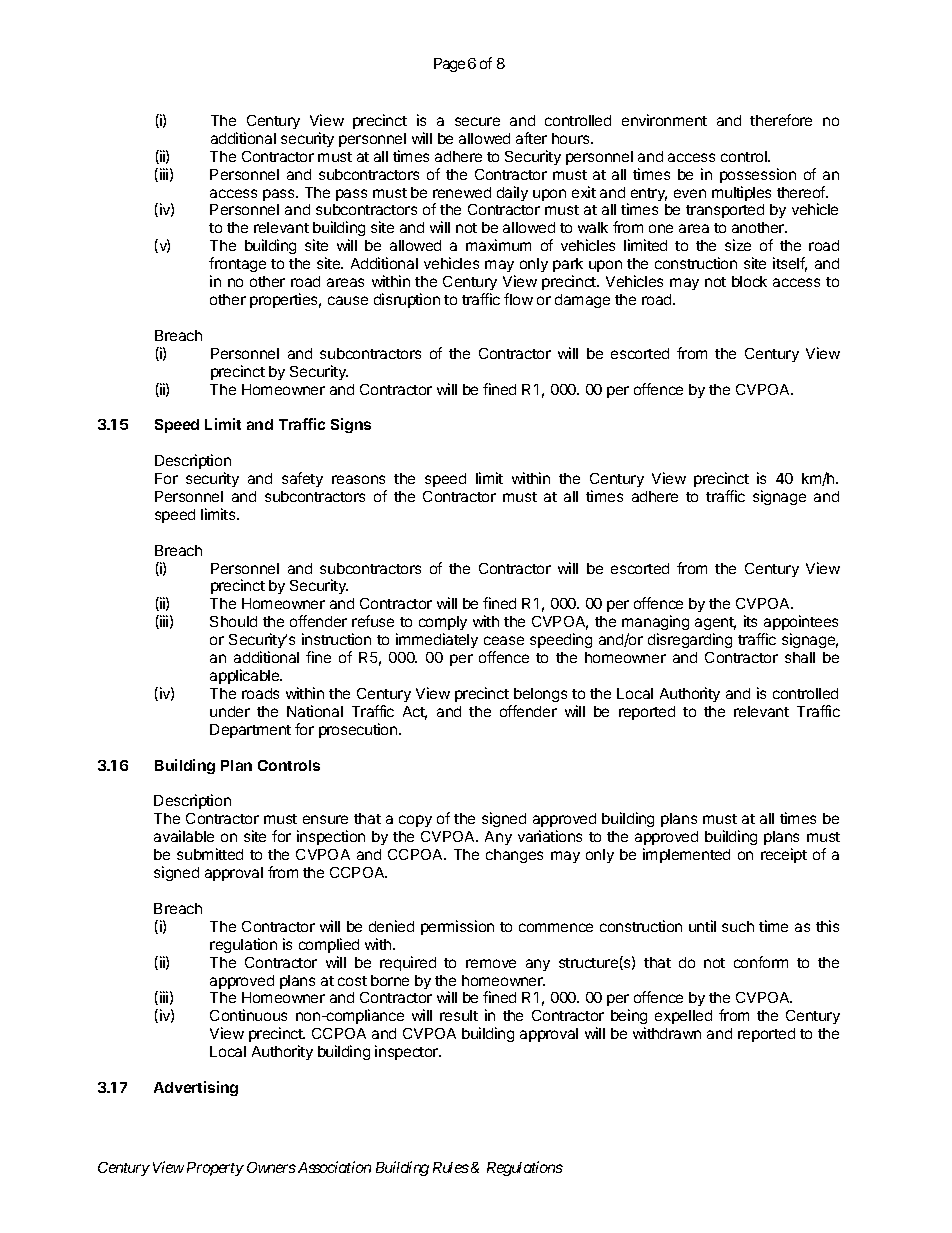 This page has width=952, height=1233. Describe the element at coordinates (477, 121) in the page. I see `secure` at that location.
